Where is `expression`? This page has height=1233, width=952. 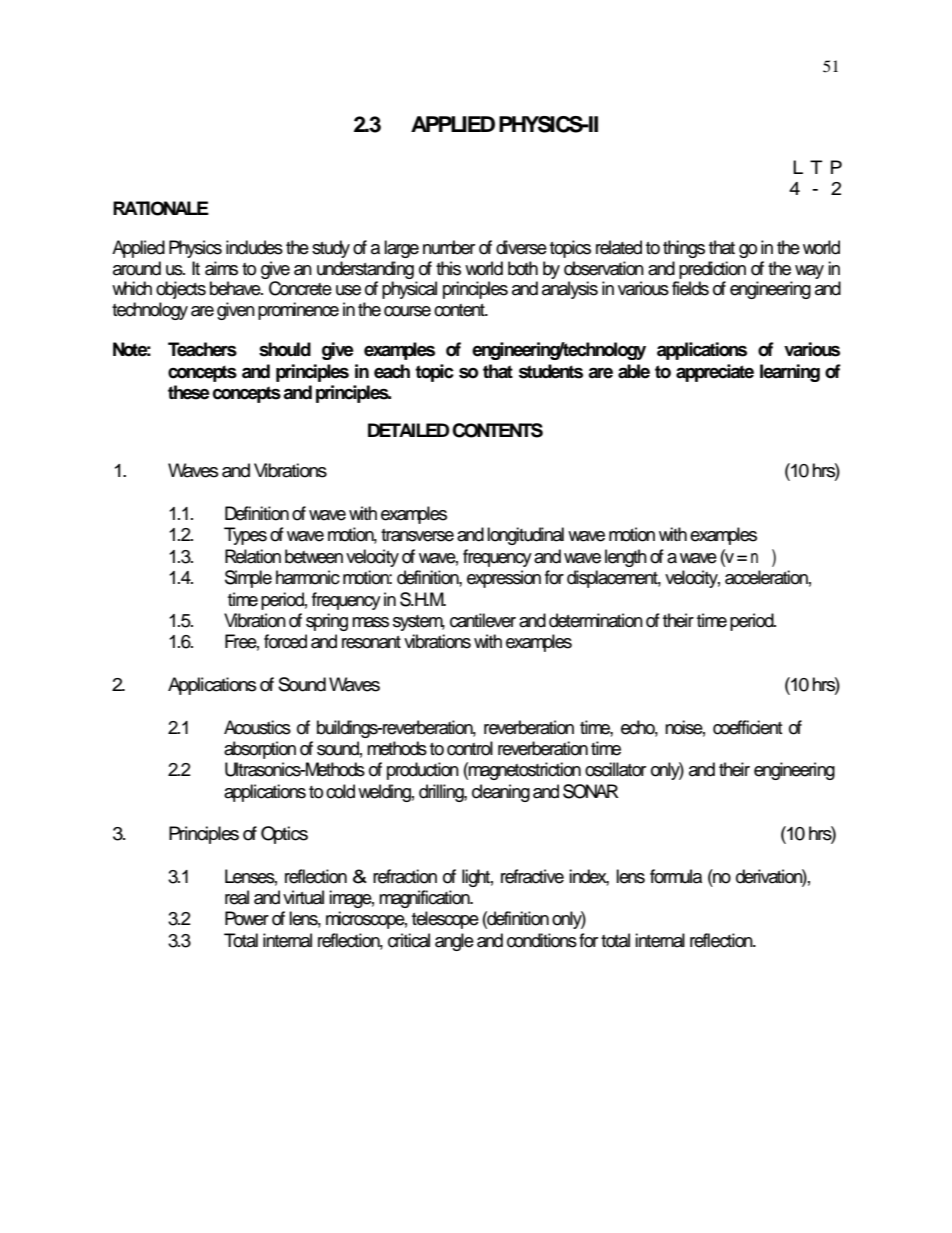
expression is located at coordinates (504, 579).
